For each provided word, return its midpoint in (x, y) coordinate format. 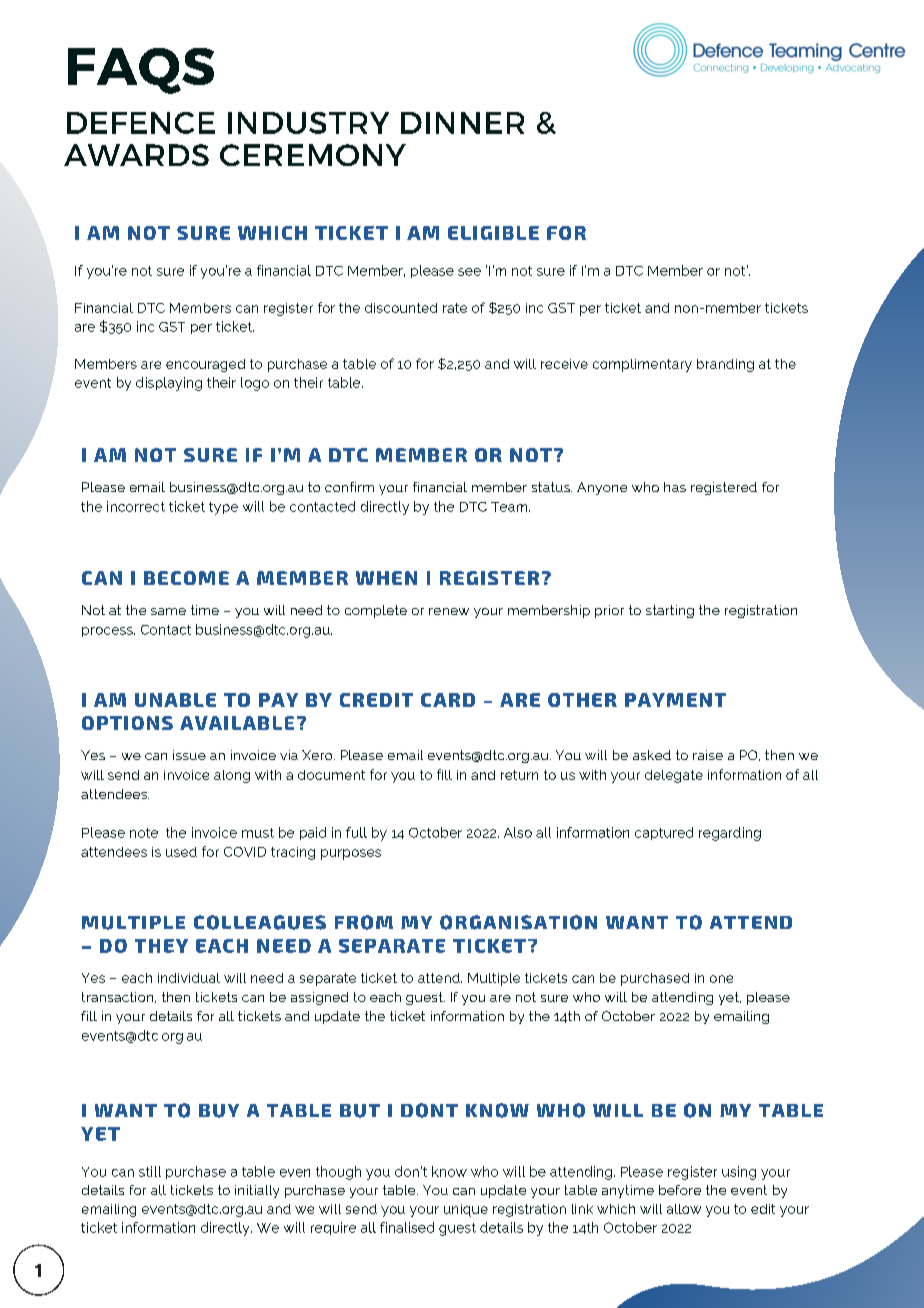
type (223, 508)
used (181, 852)
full (356, 832)
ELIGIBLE (493, 233)
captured (664, 833)
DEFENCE (141, 123)
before (680, 1190)
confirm (349, 487)
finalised (407, 1227)
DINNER (462, 123)
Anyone (602, 488)
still (150, 1171)
